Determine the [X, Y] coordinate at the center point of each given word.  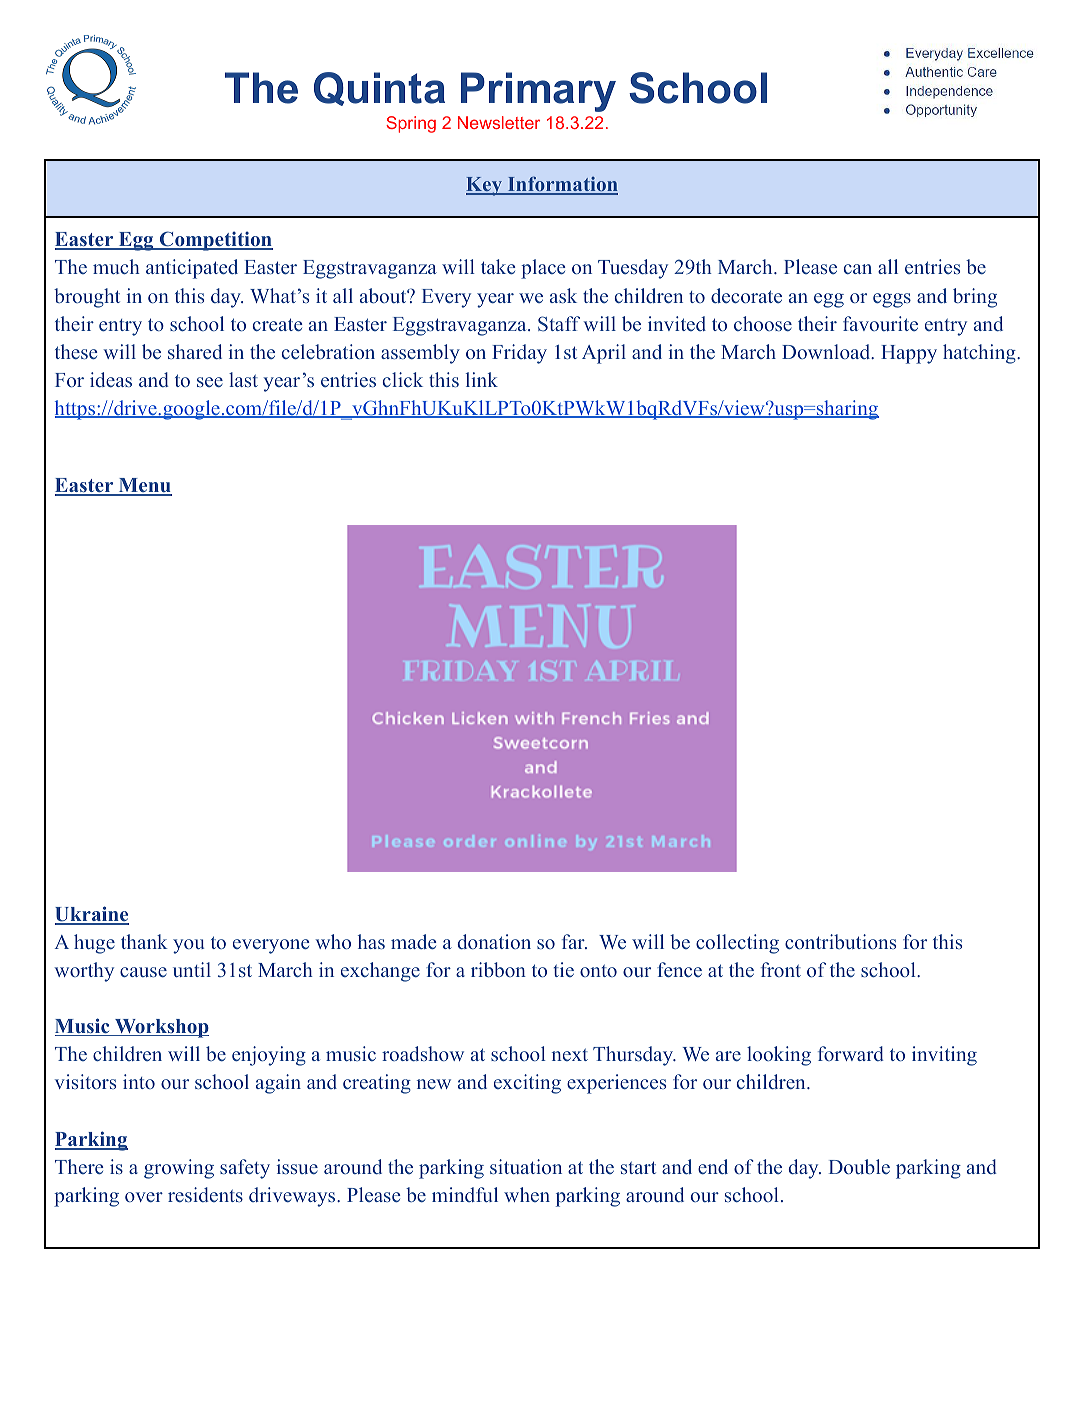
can [858, 269]
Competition [215, 241]
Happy [909, 354]
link [482, 379]
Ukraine [92, 915]
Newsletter [499, 122]
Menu [144, 487]
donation [494, 941]
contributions [840, 941]
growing [179, 1169]
